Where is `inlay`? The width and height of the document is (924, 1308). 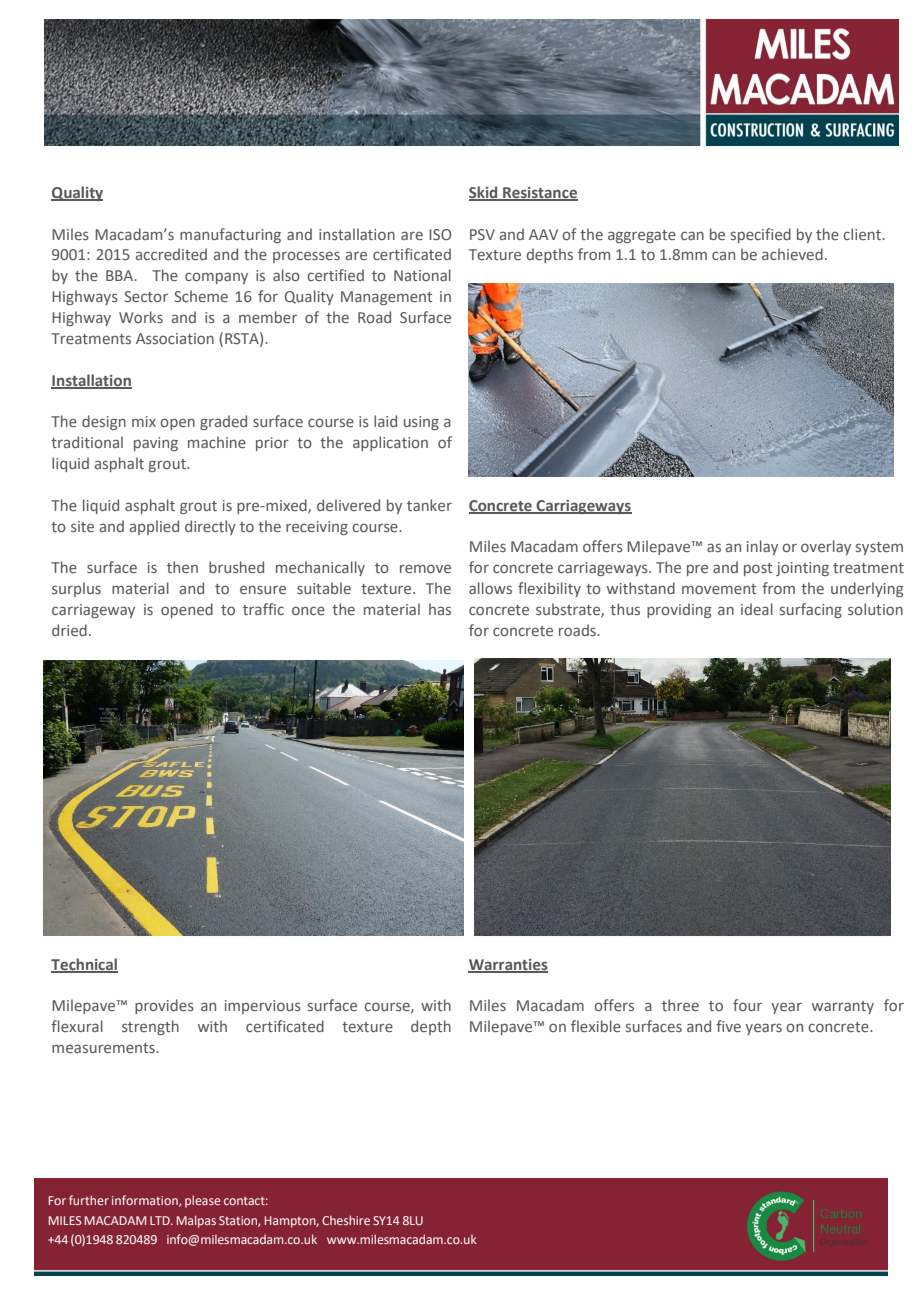
inlay is located at coordinates (762, 547).
